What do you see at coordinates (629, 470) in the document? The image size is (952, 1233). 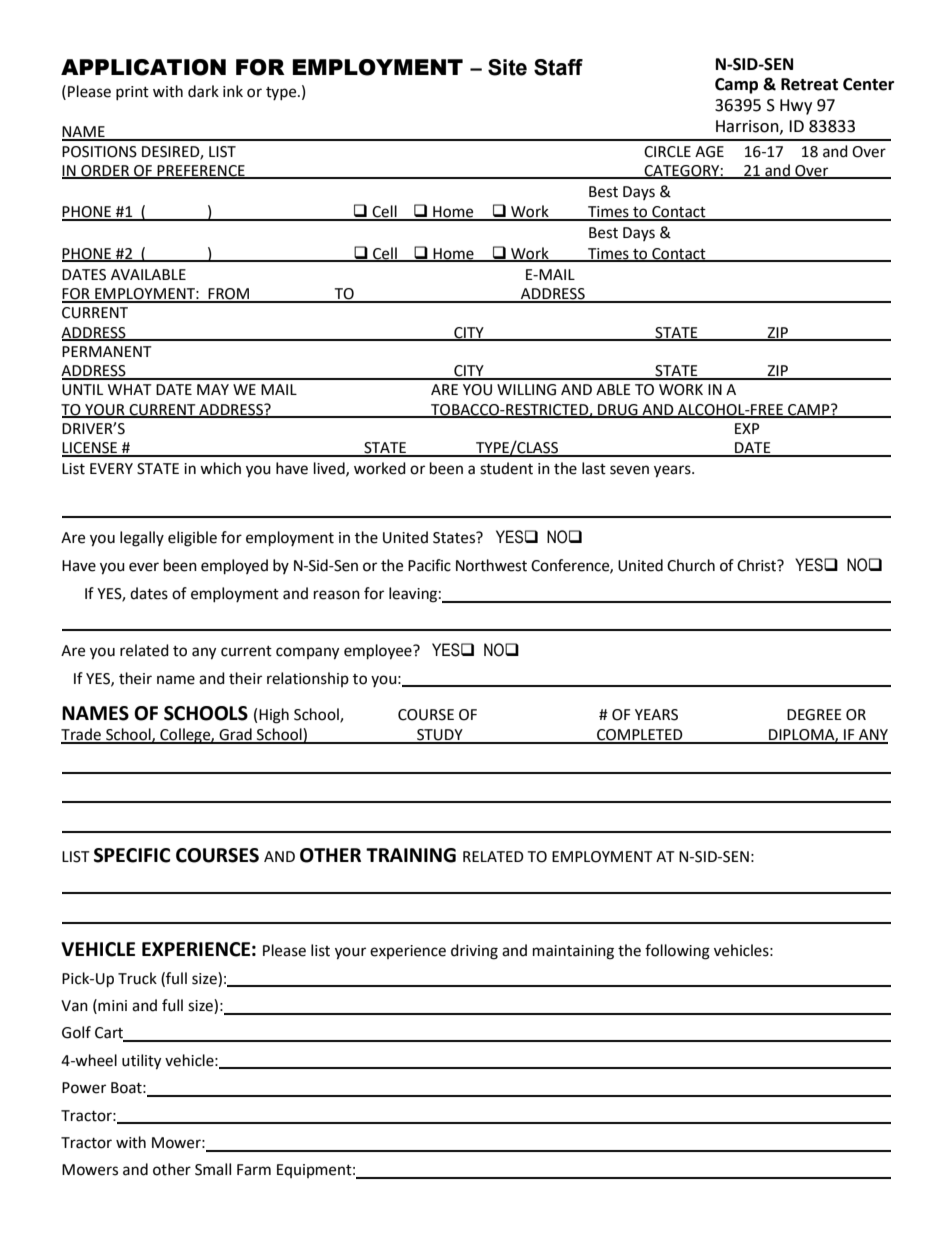 I see `seven` at bounding box center [629, 470].
